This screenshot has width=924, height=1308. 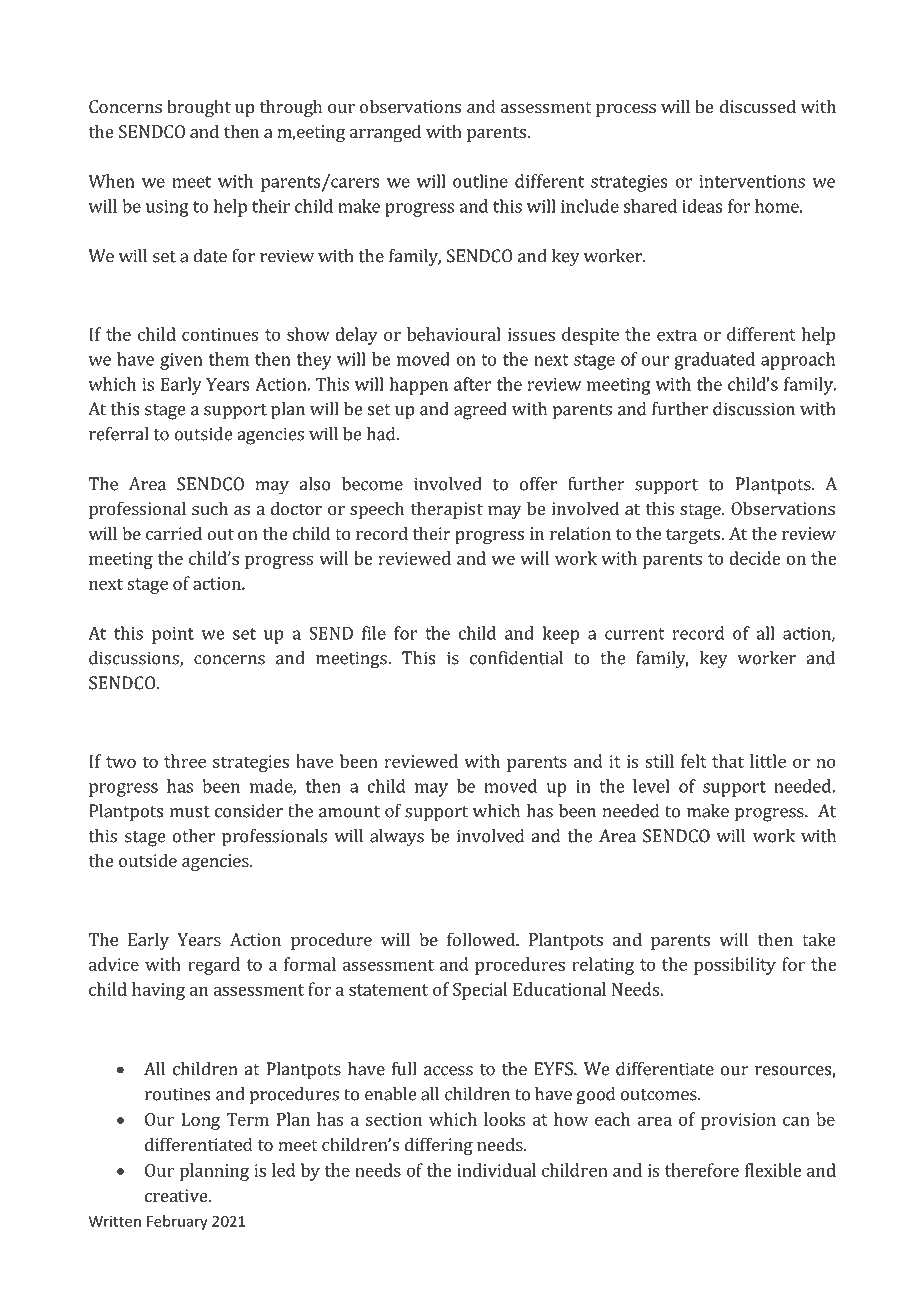 What do you see at coordinates (516, 658) in the screenshot?
I see `confidential` at bounding box center [516, 658].
